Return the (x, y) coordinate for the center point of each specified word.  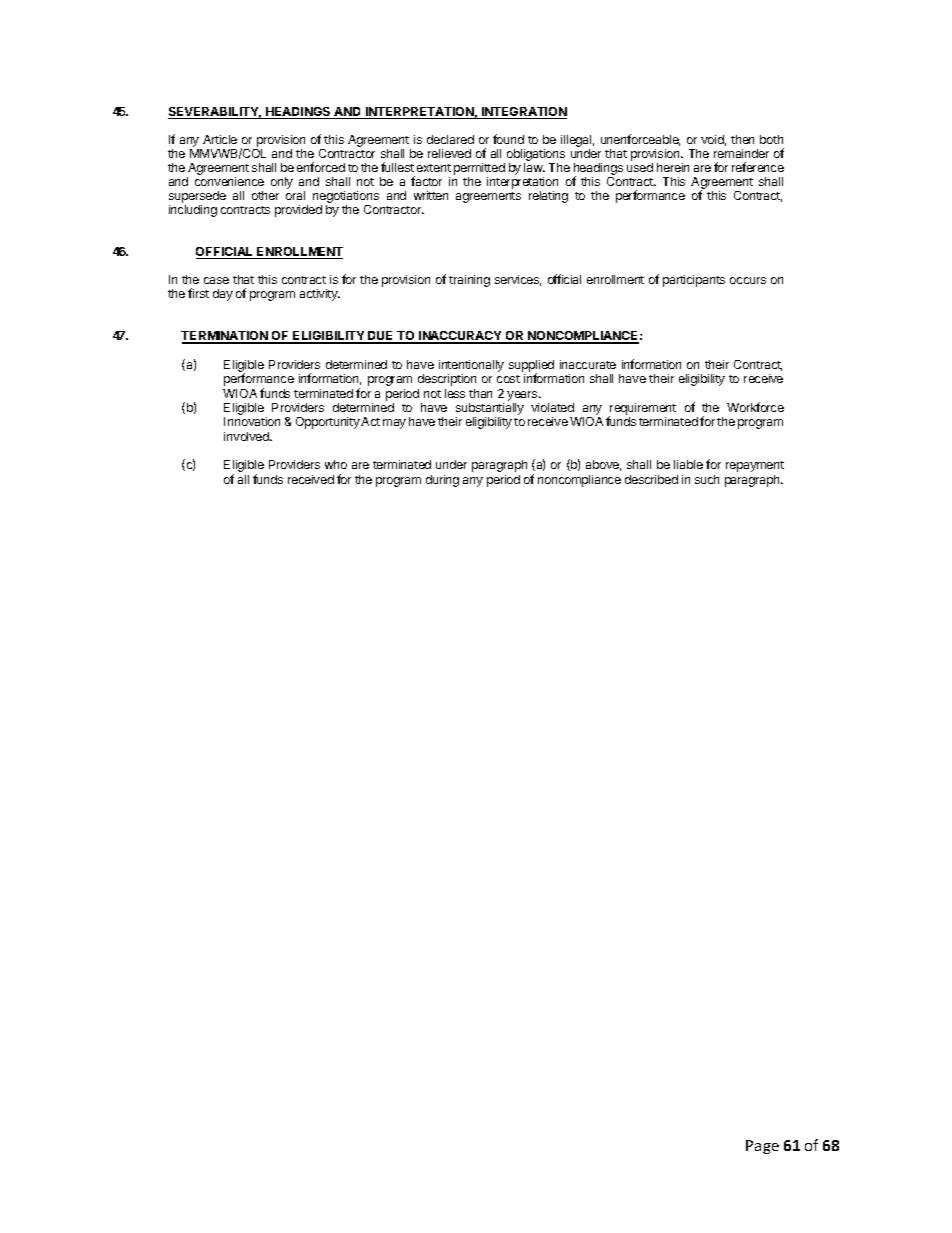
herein (673, 167)
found (508, 139)
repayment (755, 466)
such (707, 479)
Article (220, 139)
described (651, 479)
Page (762, 1147)
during (442, 481)
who (336, 464)
